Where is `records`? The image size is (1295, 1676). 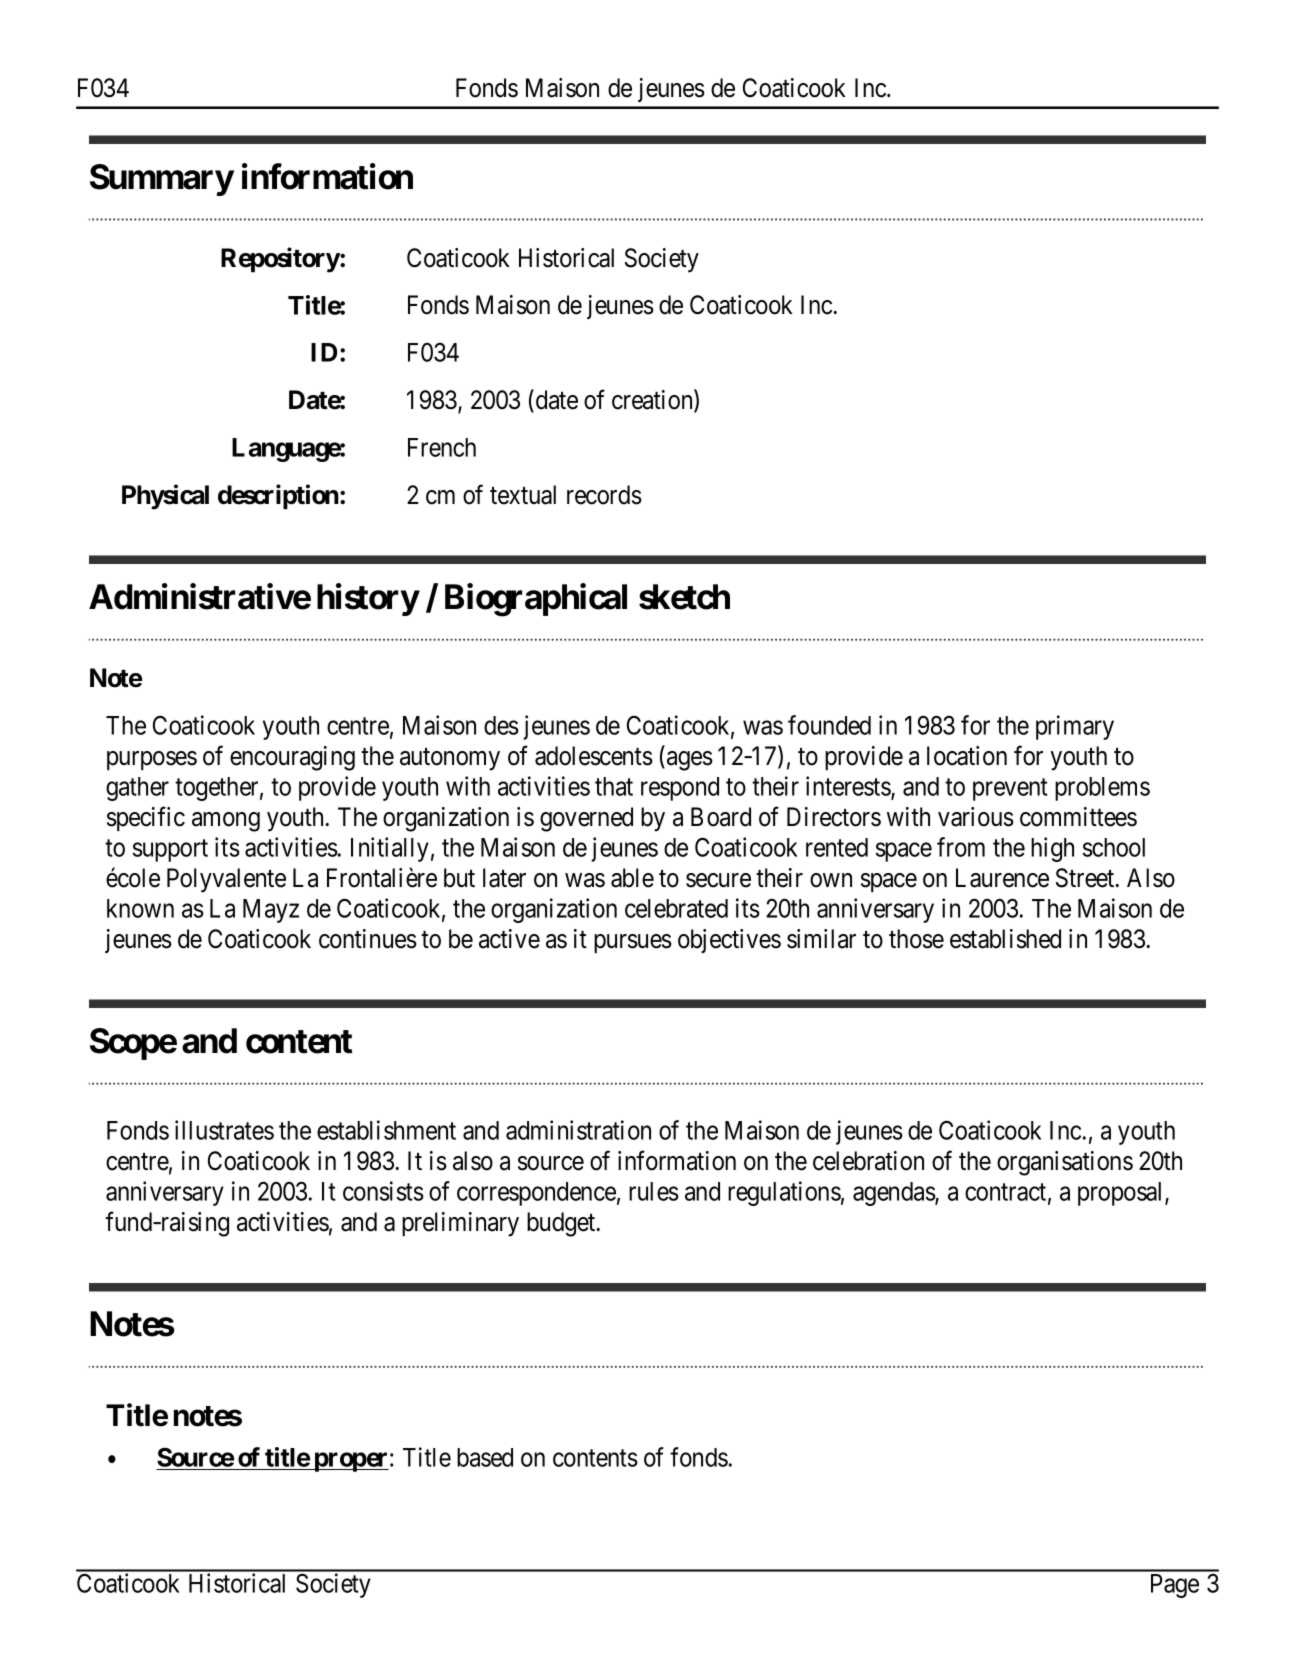
records is located at coordinates (604, 495).
